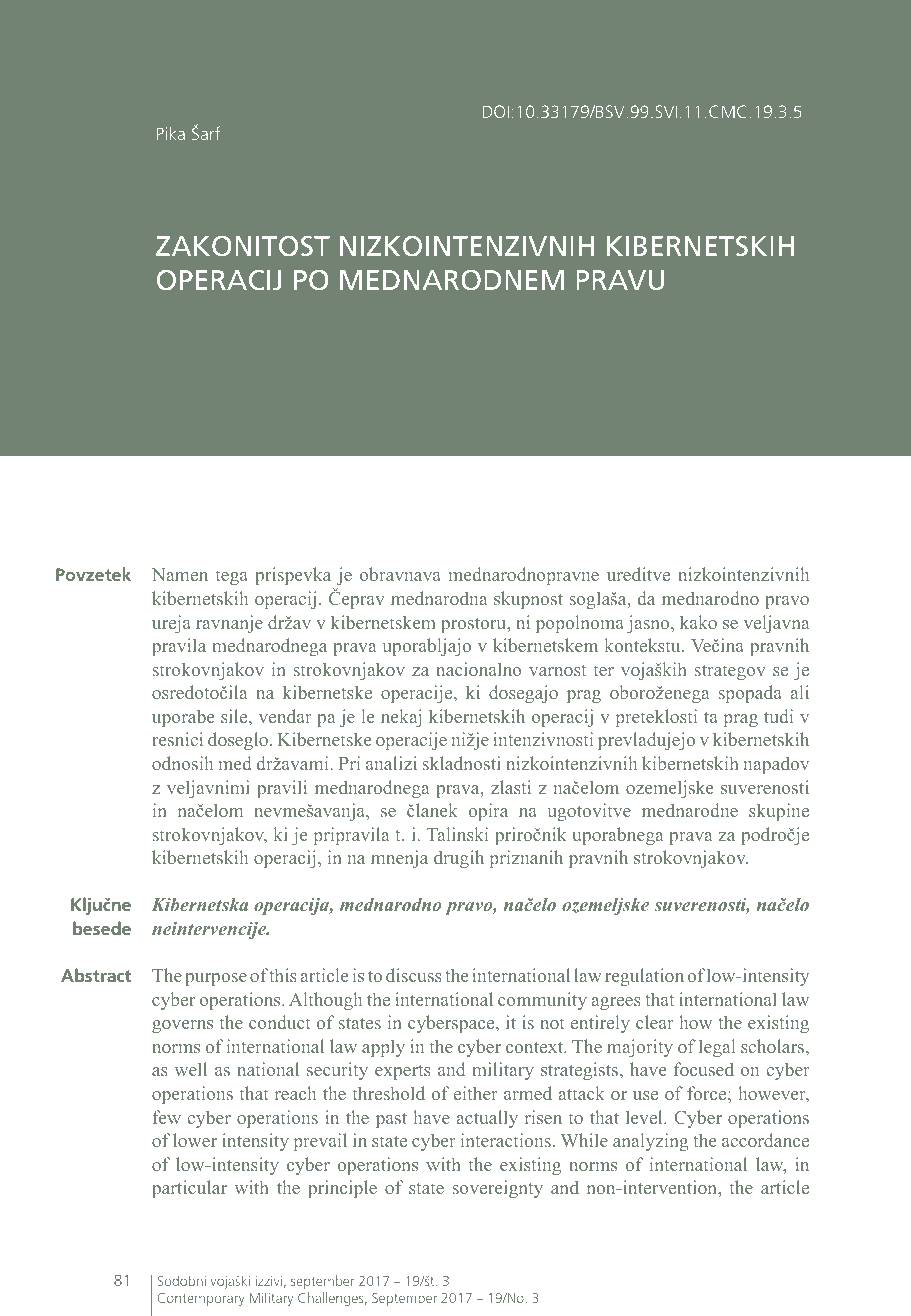 The width and height of the screenshot is (911, 1316). What do you see at coordinates (414, 975) in the screenshot?
I see `discuss` at bounding box center [414, 975].
